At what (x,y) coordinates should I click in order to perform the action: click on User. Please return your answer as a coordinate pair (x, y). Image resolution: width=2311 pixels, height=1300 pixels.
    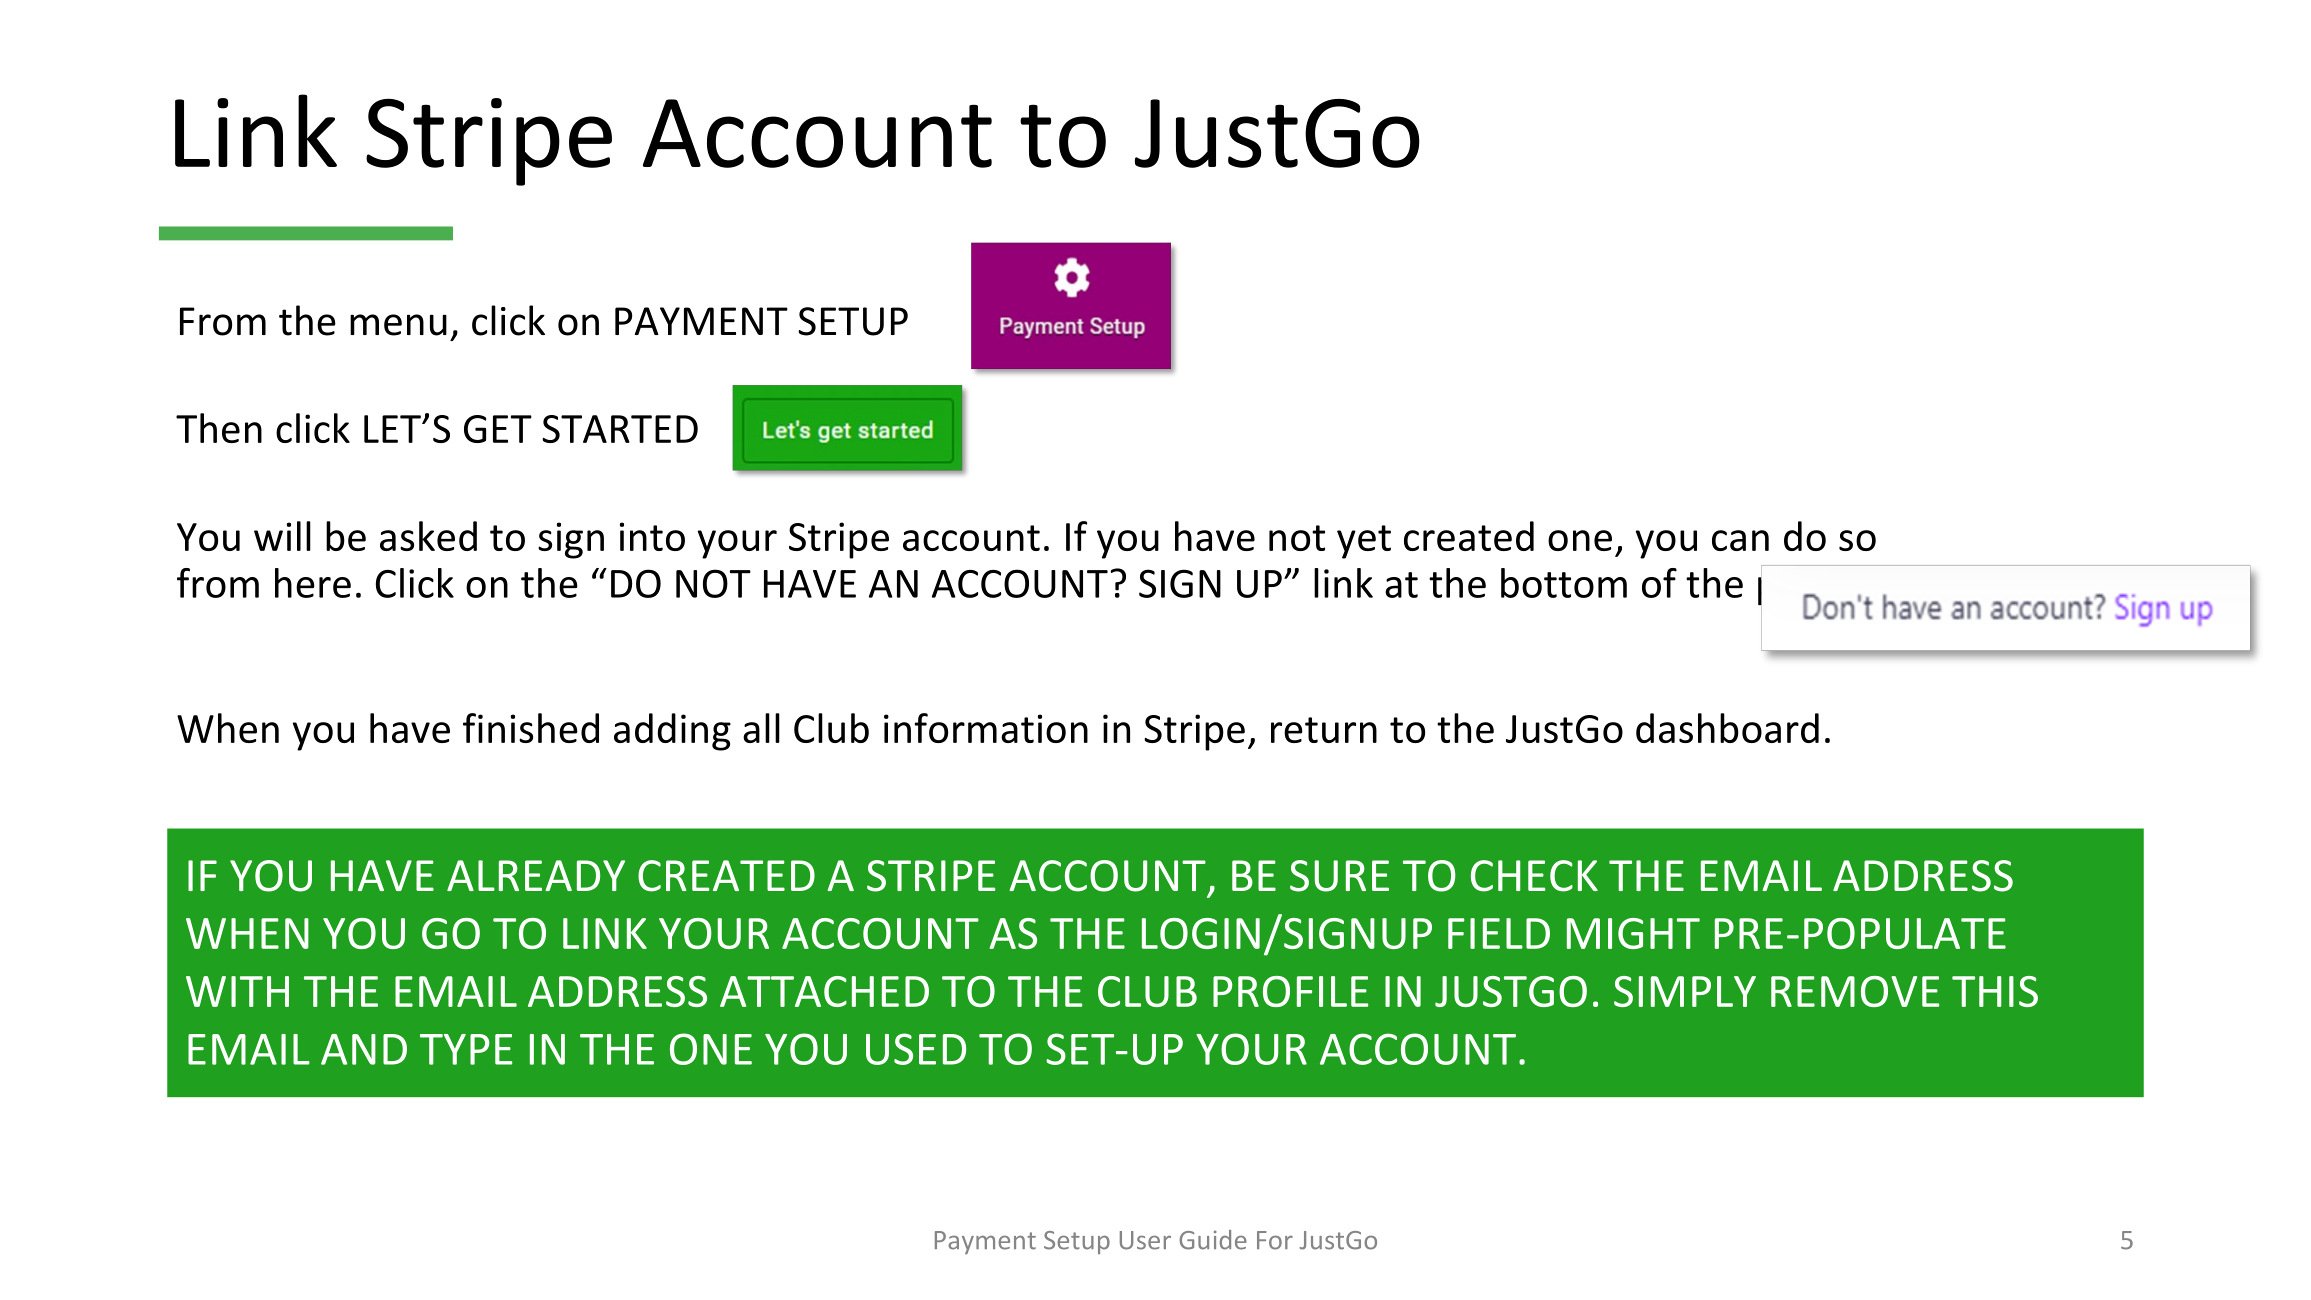
    Looking at the image, I should click on (1145, 1240).
